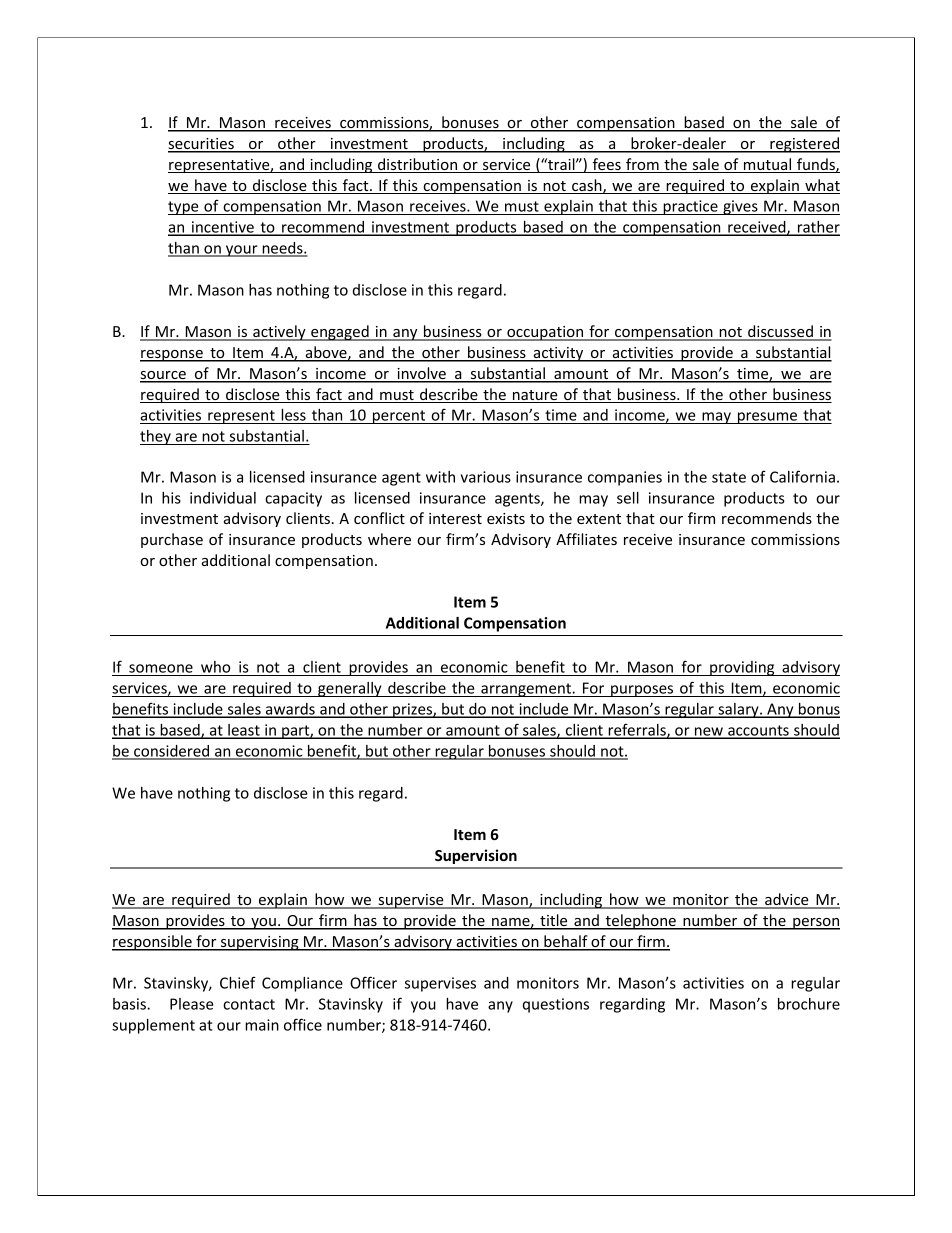 This screenshot has width=952, height=1233. Describe the element at coordinates (421, 374) in the screenshot. I see `involve` at that location.
